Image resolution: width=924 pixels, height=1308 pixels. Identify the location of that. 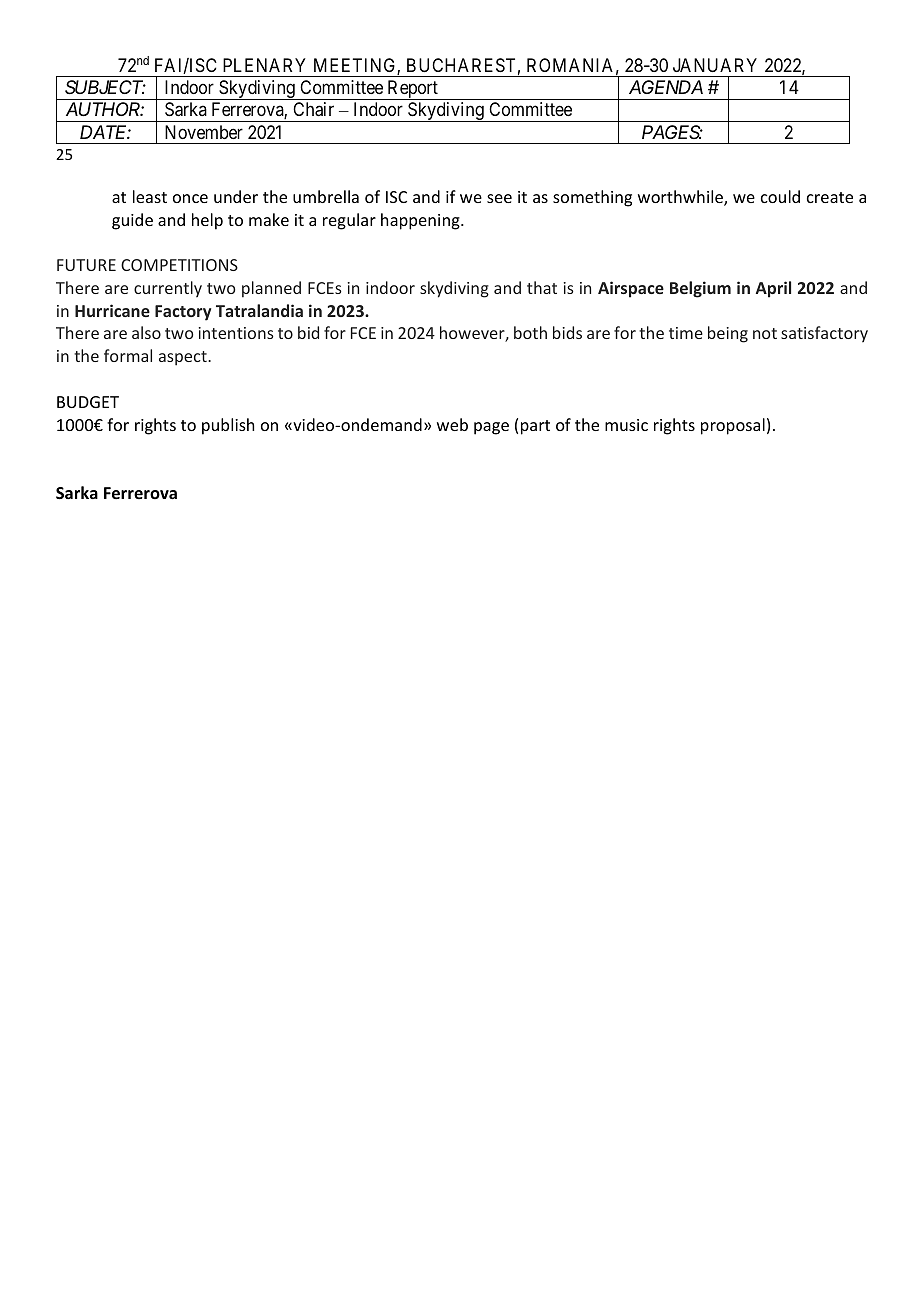
(542, 287).
